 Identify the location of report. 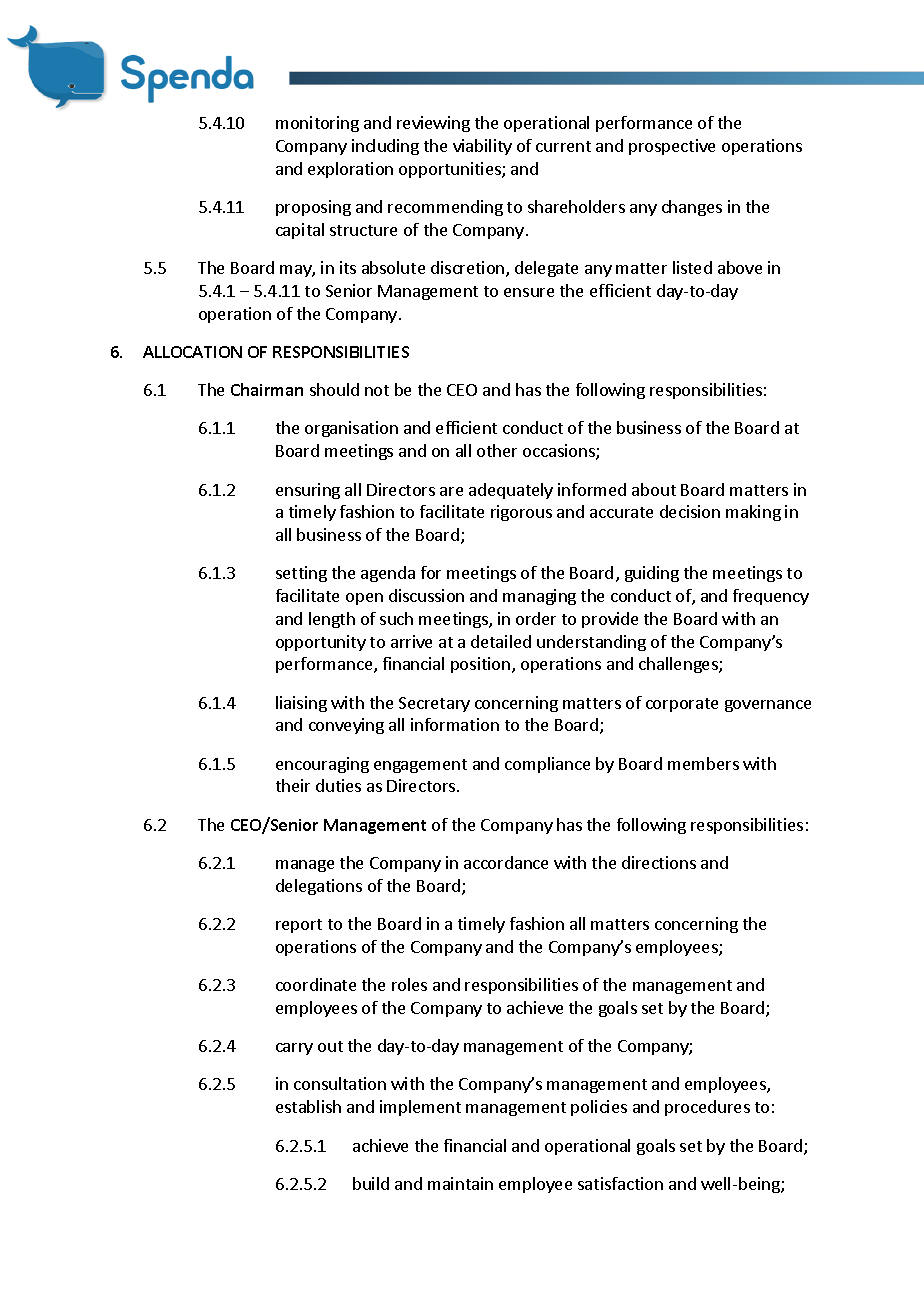
(299, 926).
